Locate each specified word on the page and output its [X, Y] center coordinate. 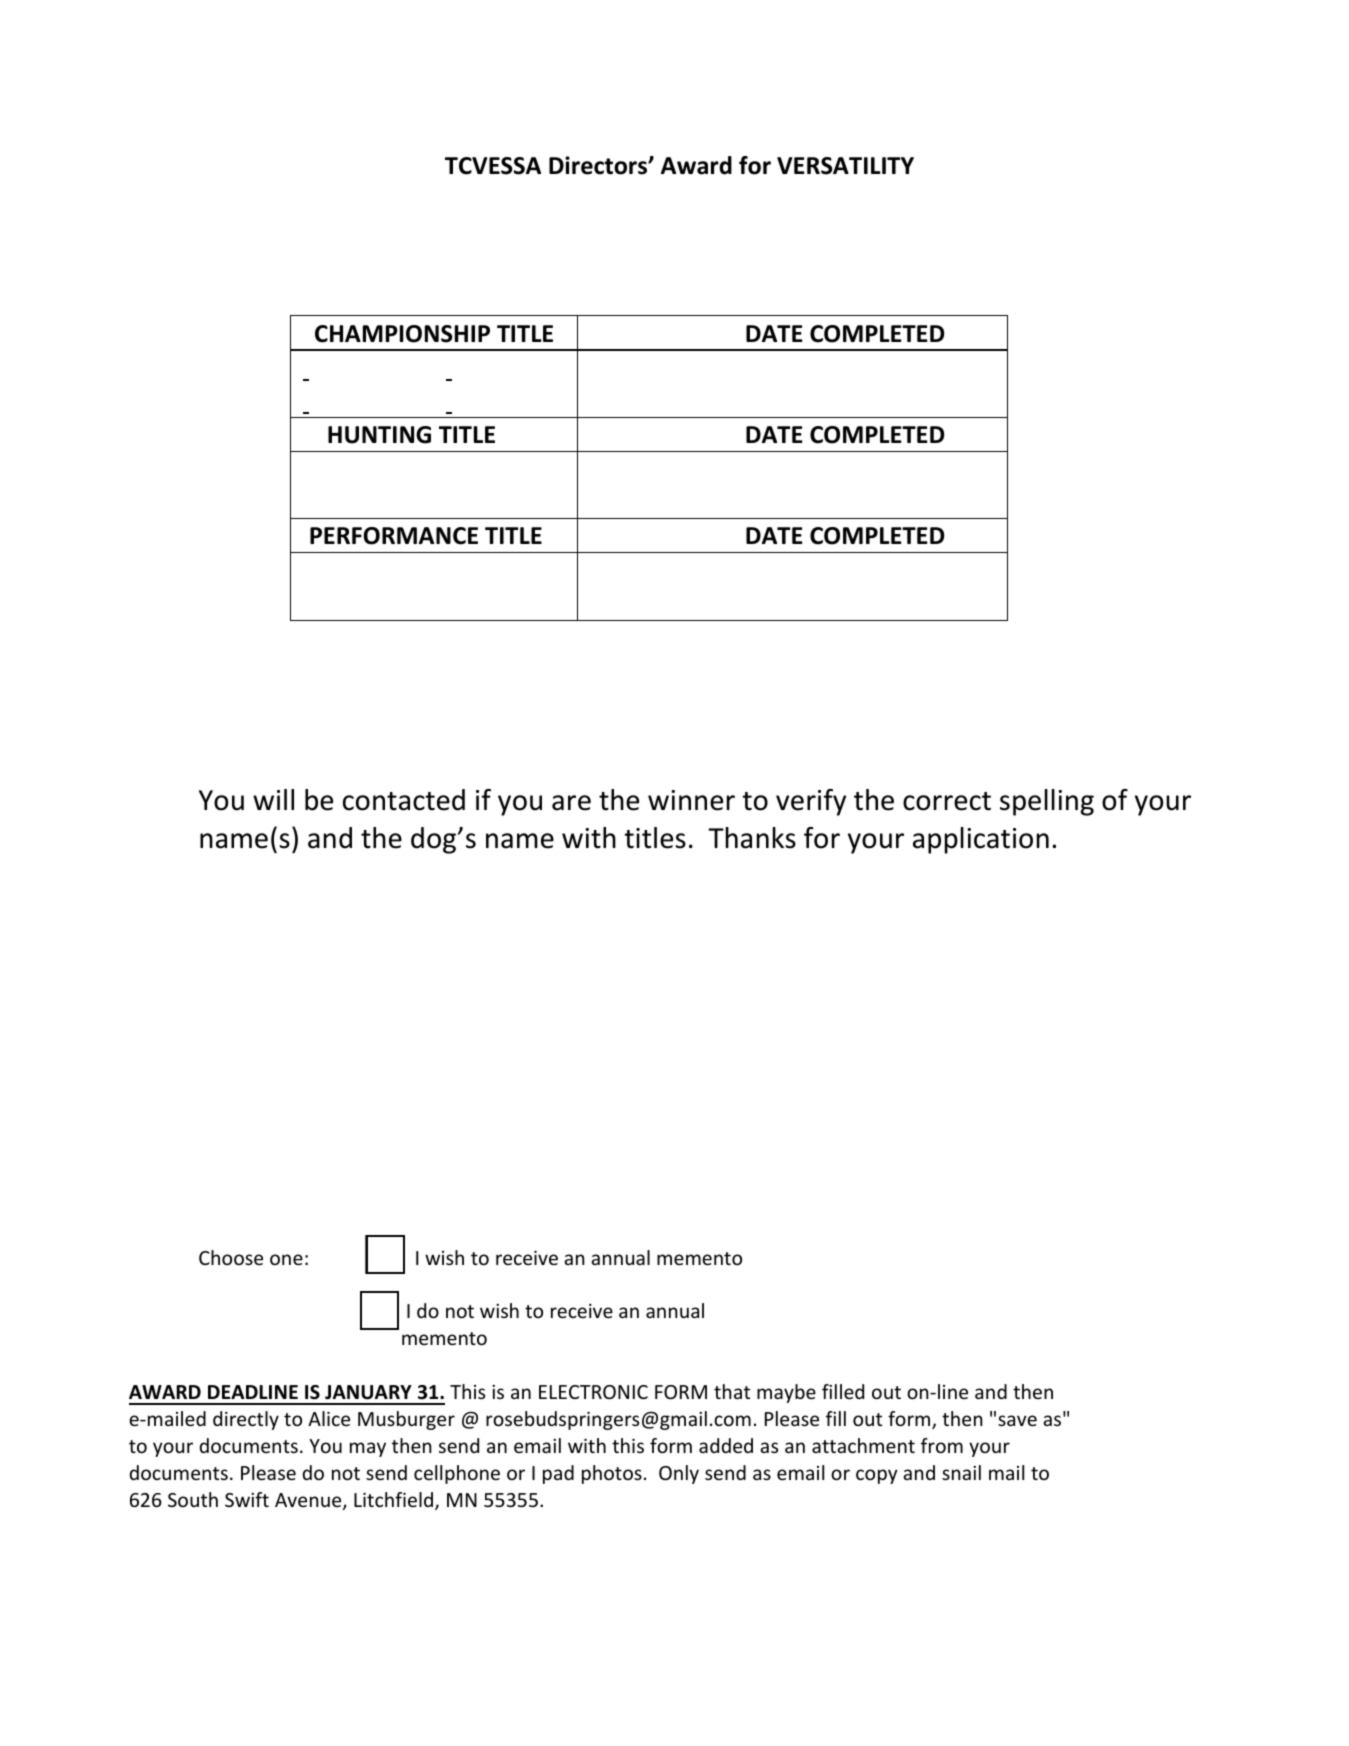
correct [947, 801]
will [273, 799]
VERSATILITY [845, 166]
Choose [231, 1257]
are [571, 803]
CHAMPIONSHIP [402, 334]
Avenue [309, 1501]
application [981, 840]
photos [612, 1474]
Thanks [752, 838]
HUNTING [379, 435]
